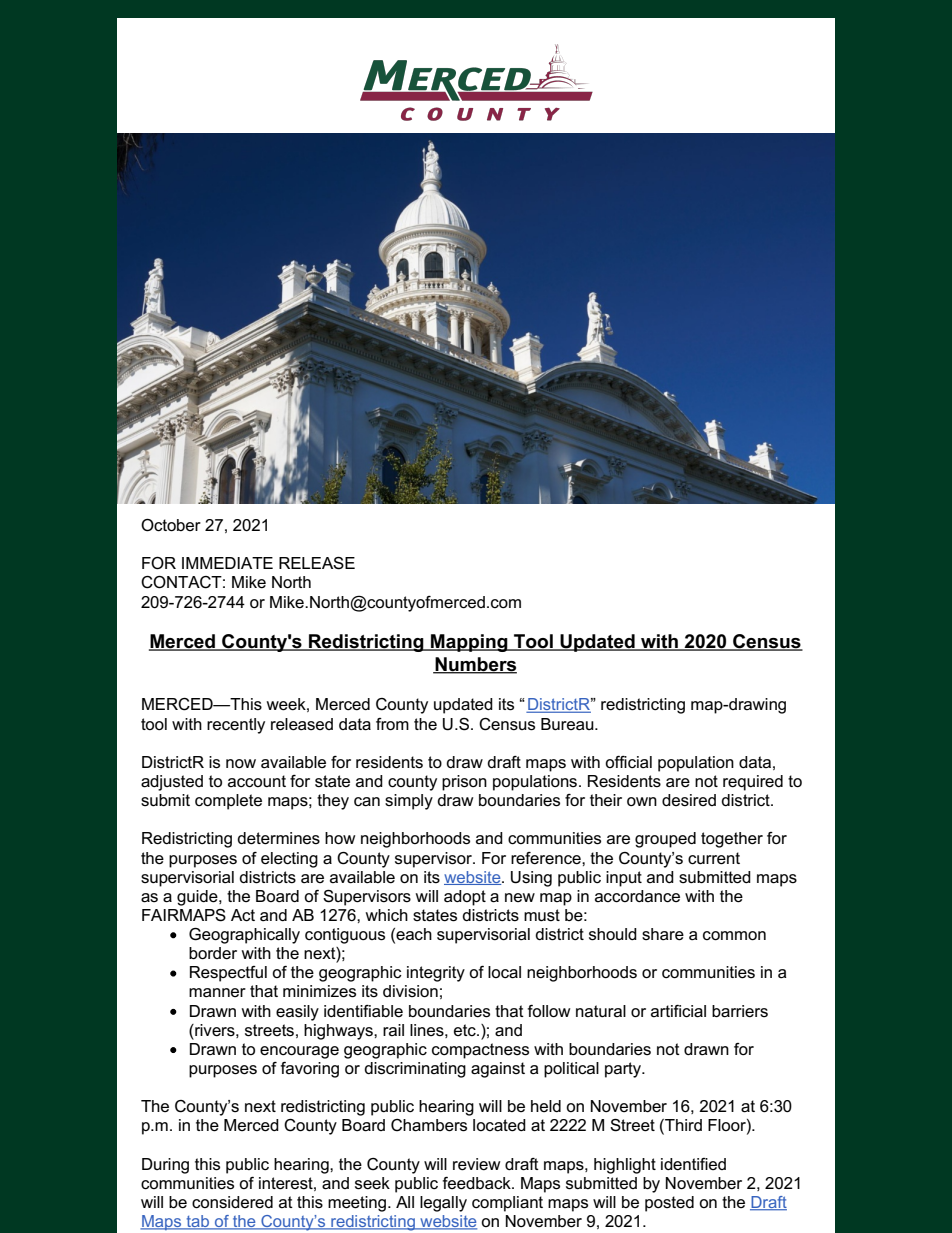 The width and height of the screenshot is (952, 1233). Describe the element at coordinates (465, 898) in the screenshot. I see `adopt` at that location.
